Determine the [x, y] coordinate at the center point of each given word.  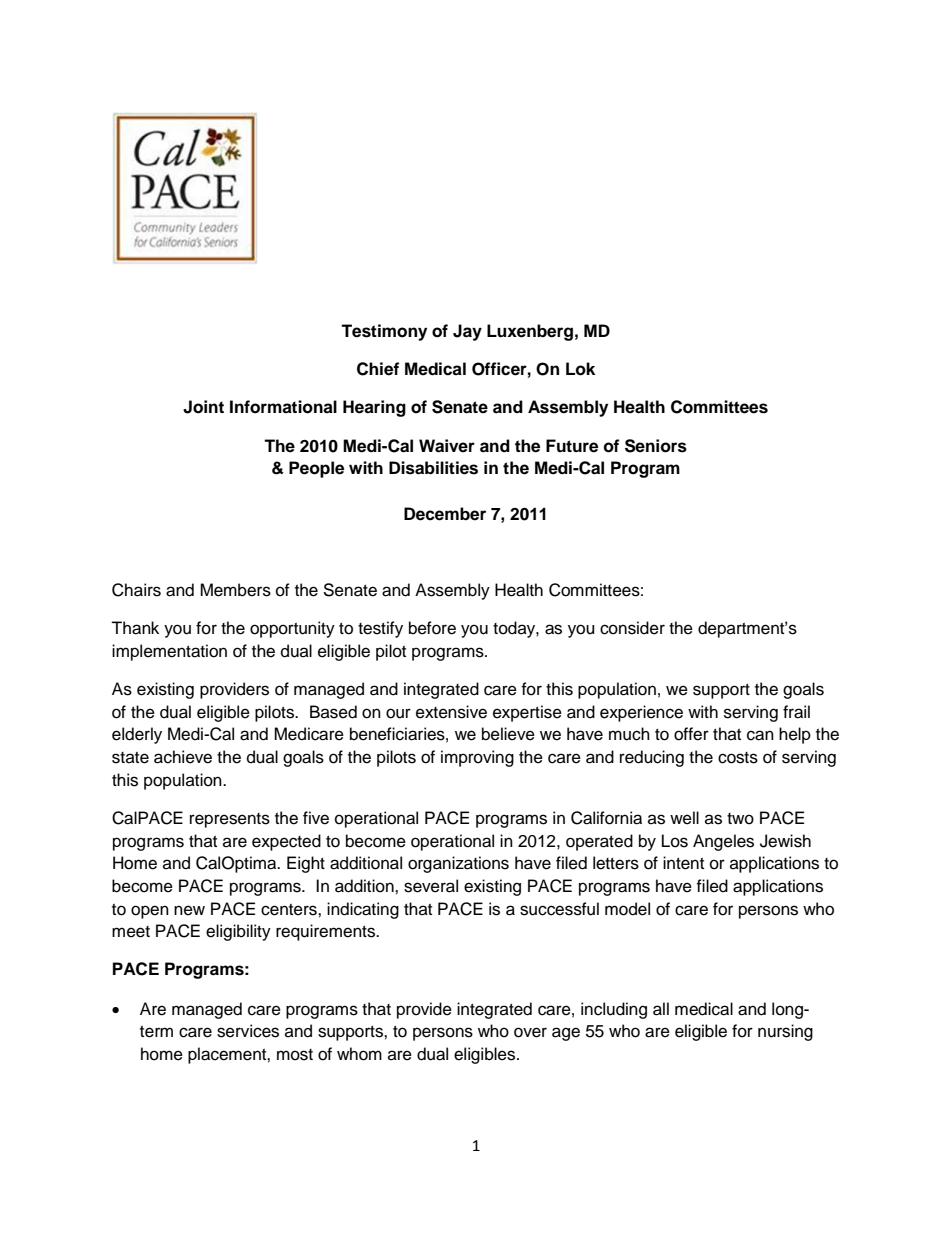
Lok [580, 369]
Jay [467, 332]
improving [477, 758]
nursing [785, 1032]
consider [632, 628]
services [248, 1031]
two [740, 819]
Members [235, 590]
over [530, 1032]
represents [230, 820]
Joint [203, 407]
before [432, 628]
